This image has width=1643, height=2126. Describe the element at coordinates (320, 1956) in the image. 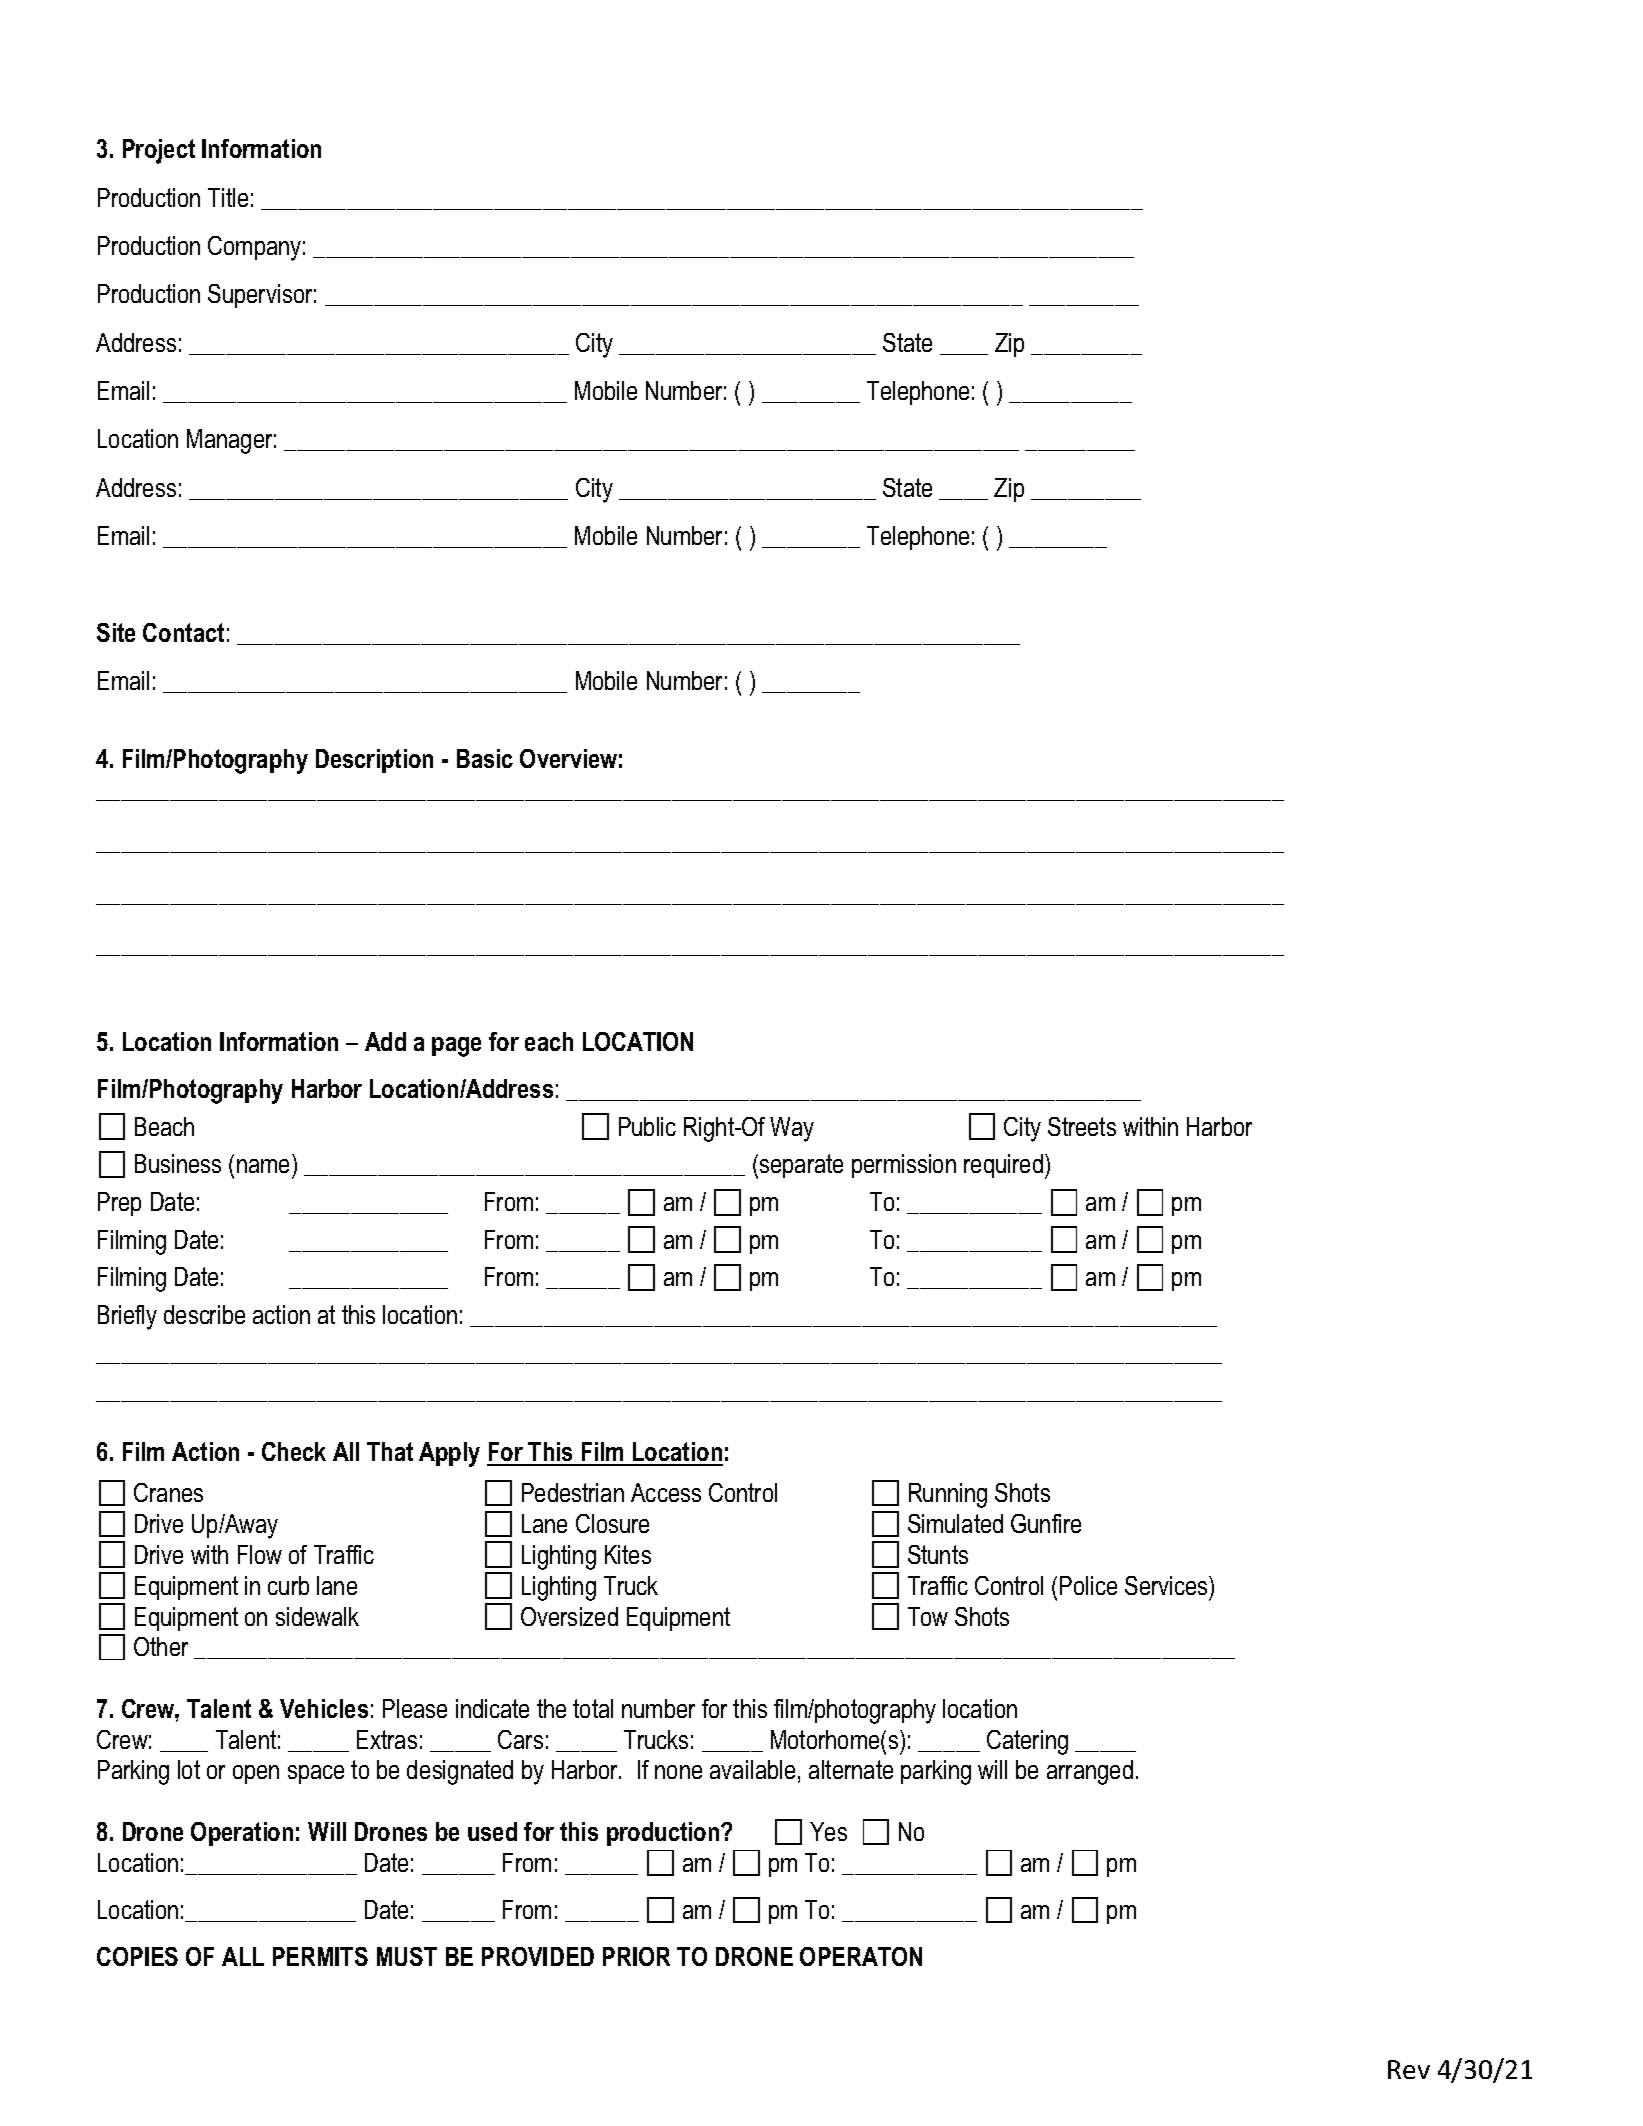

I see `PERMITS` at that location.
